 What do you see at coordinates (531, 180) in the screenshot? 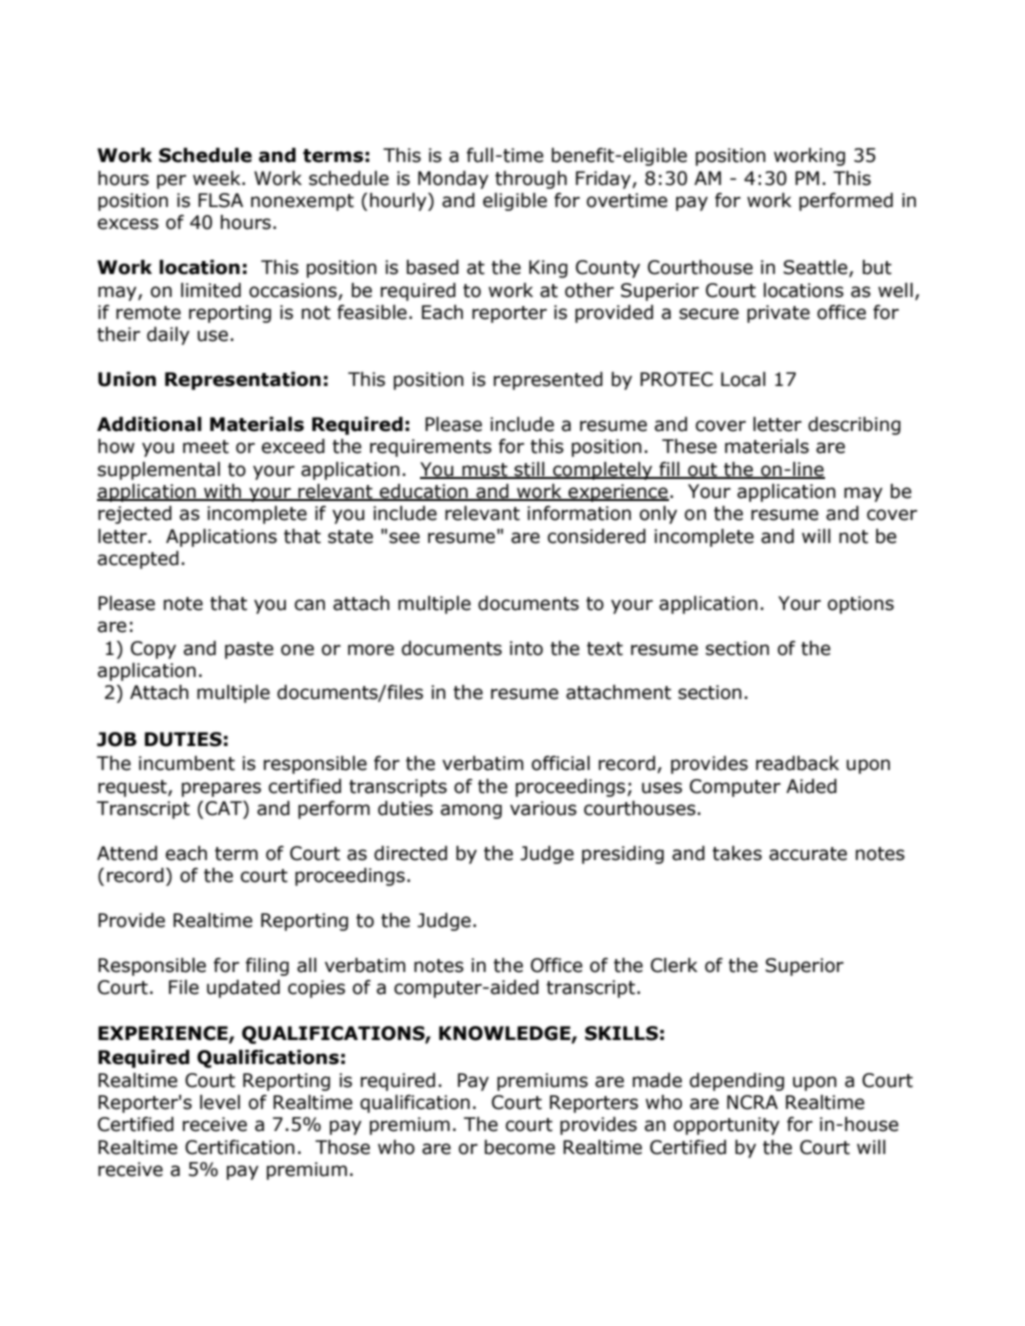
I see `through` at bounding box center [531, 180].
